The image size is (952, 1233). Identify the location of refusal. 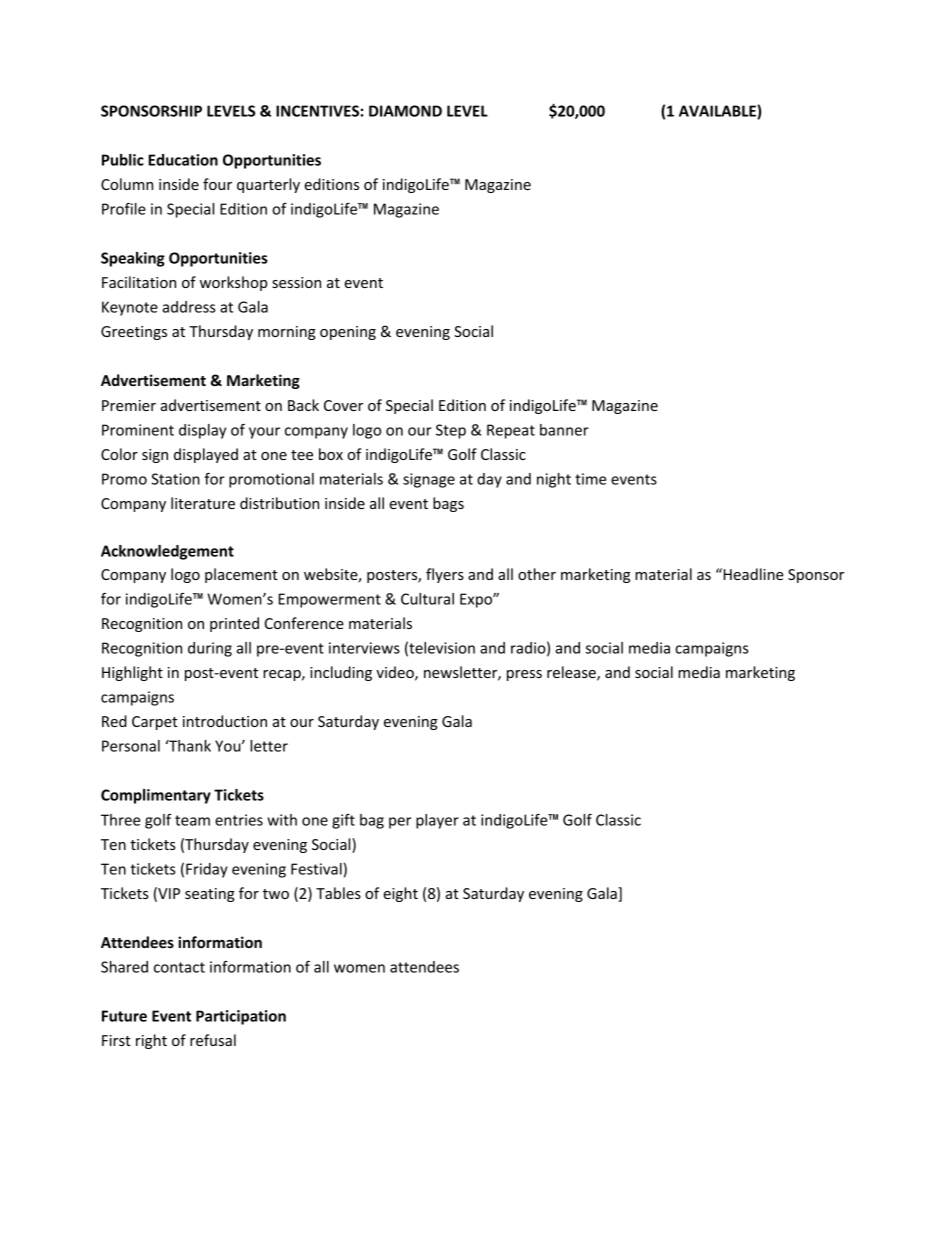
(213, 1040).
